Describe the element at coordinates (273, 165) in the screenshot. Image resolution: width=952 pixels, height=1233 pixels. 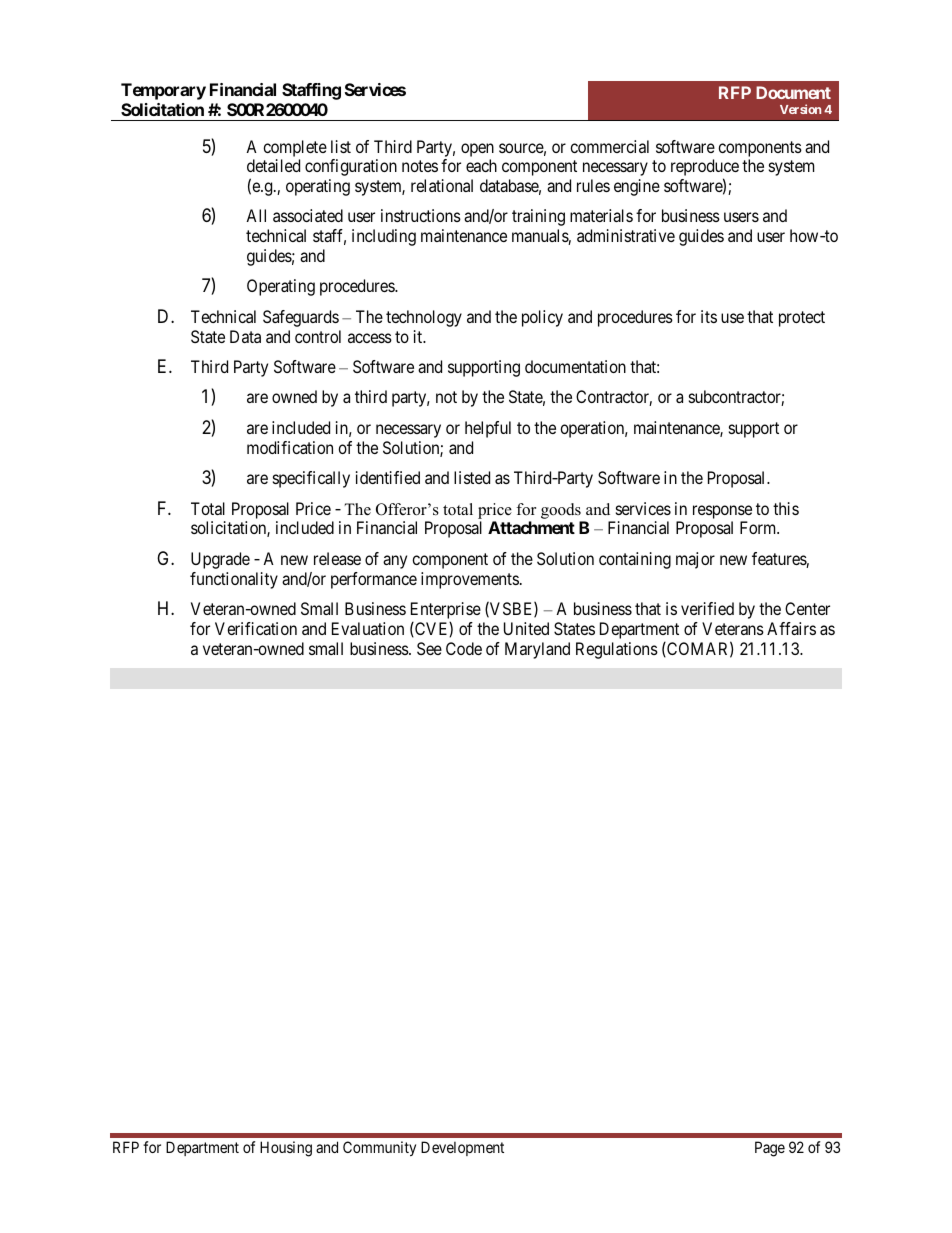
I see `detailed` at that location.
